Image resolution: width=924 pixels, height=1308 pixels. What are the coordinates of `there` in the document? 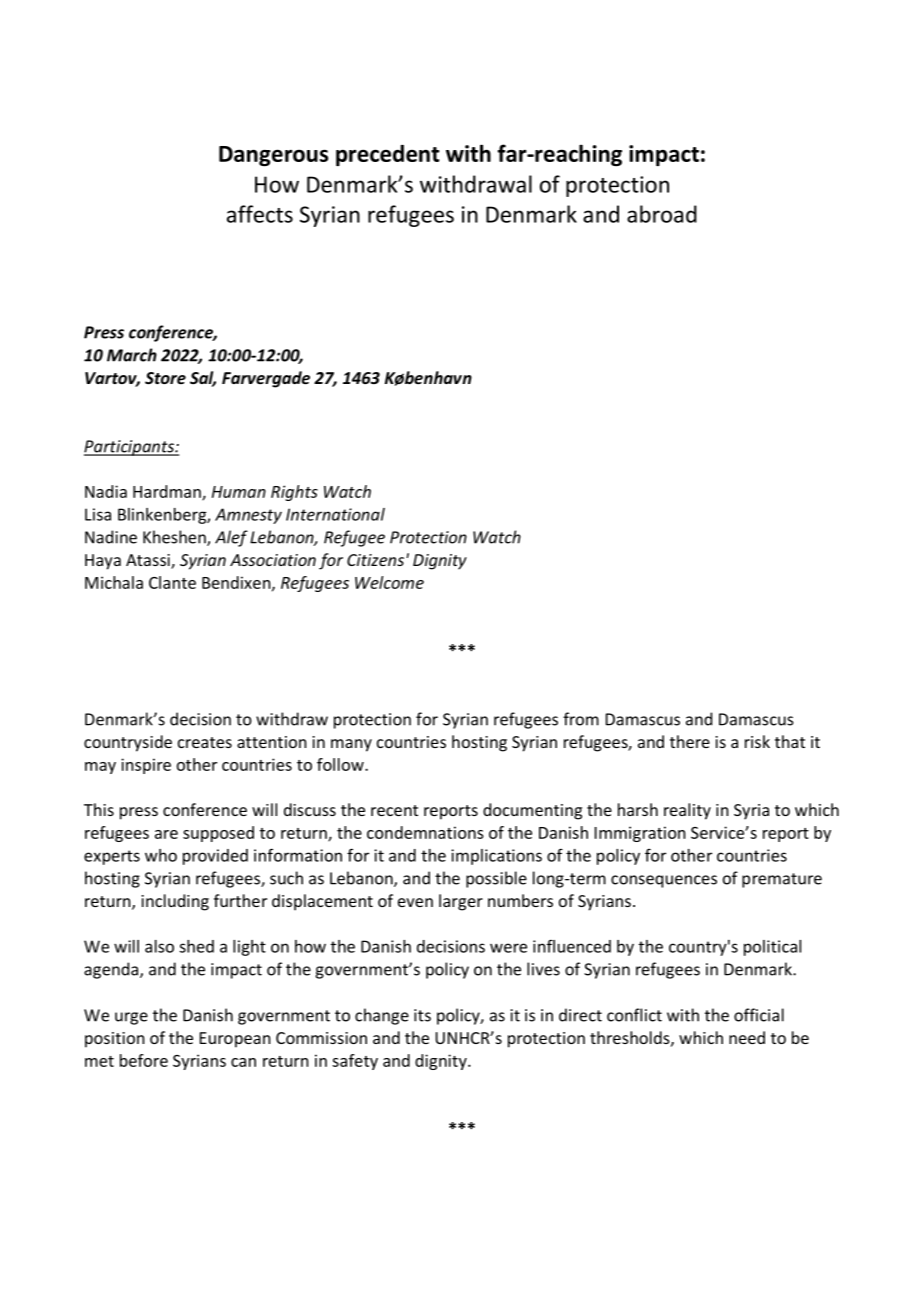 It's located at (690, 741).
